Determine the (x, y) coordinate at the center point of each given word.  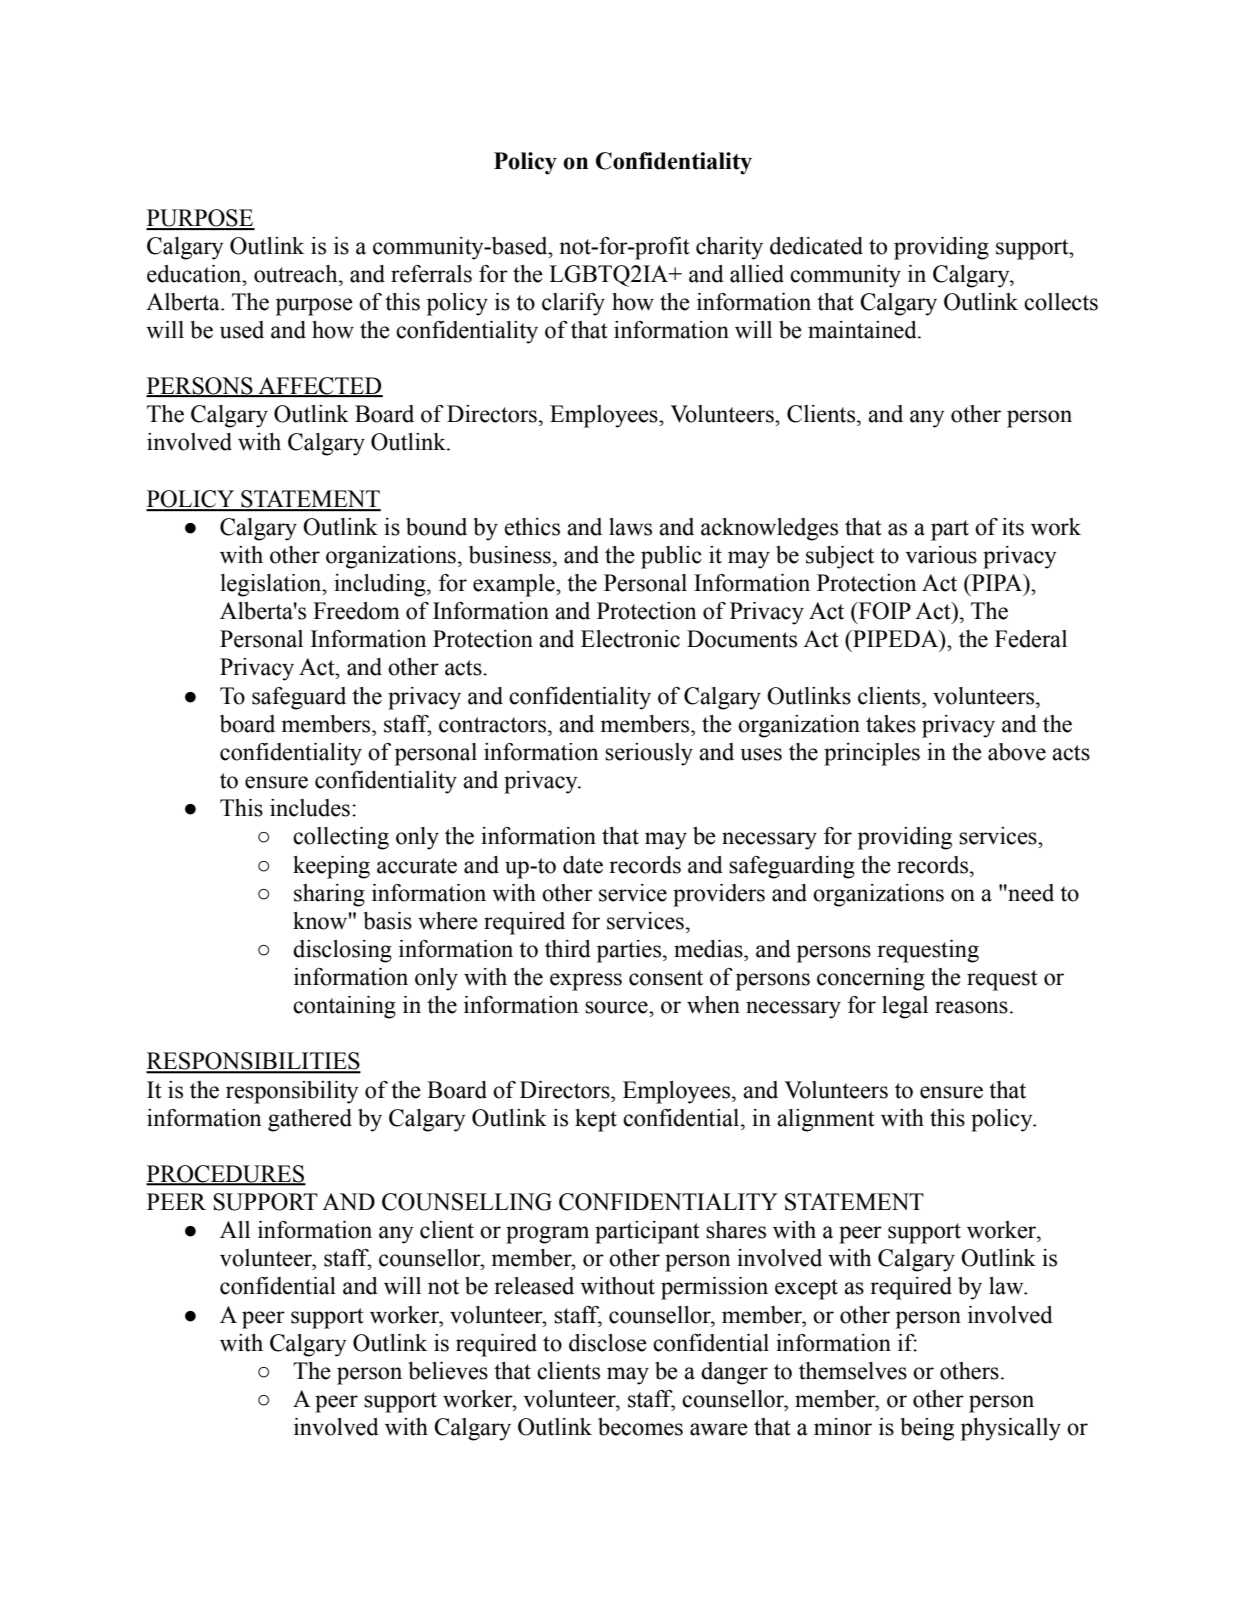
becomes (640, 1427)
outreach (297, 274)
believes (448, 1371)
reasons (971, 1007)
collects (1061, 302)
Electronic (630, 639)
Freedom (356, 611)
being (927, 1429)
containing (344, 1007)
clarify (573, 304)
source (617, 1007)
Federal (1031, 639)
